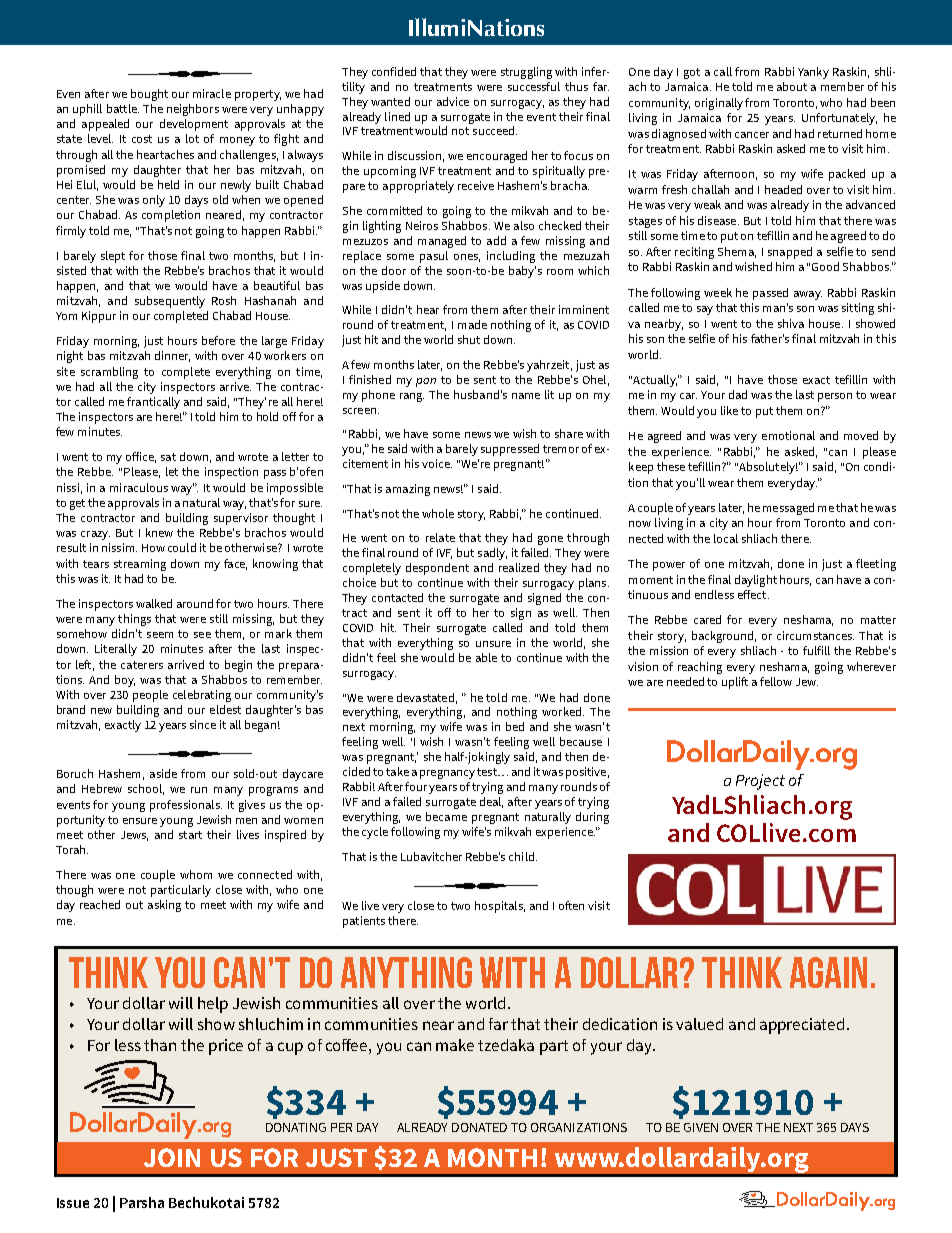  Describe the element at coordinates (792, 86) in the document. I see `about` at that location.
